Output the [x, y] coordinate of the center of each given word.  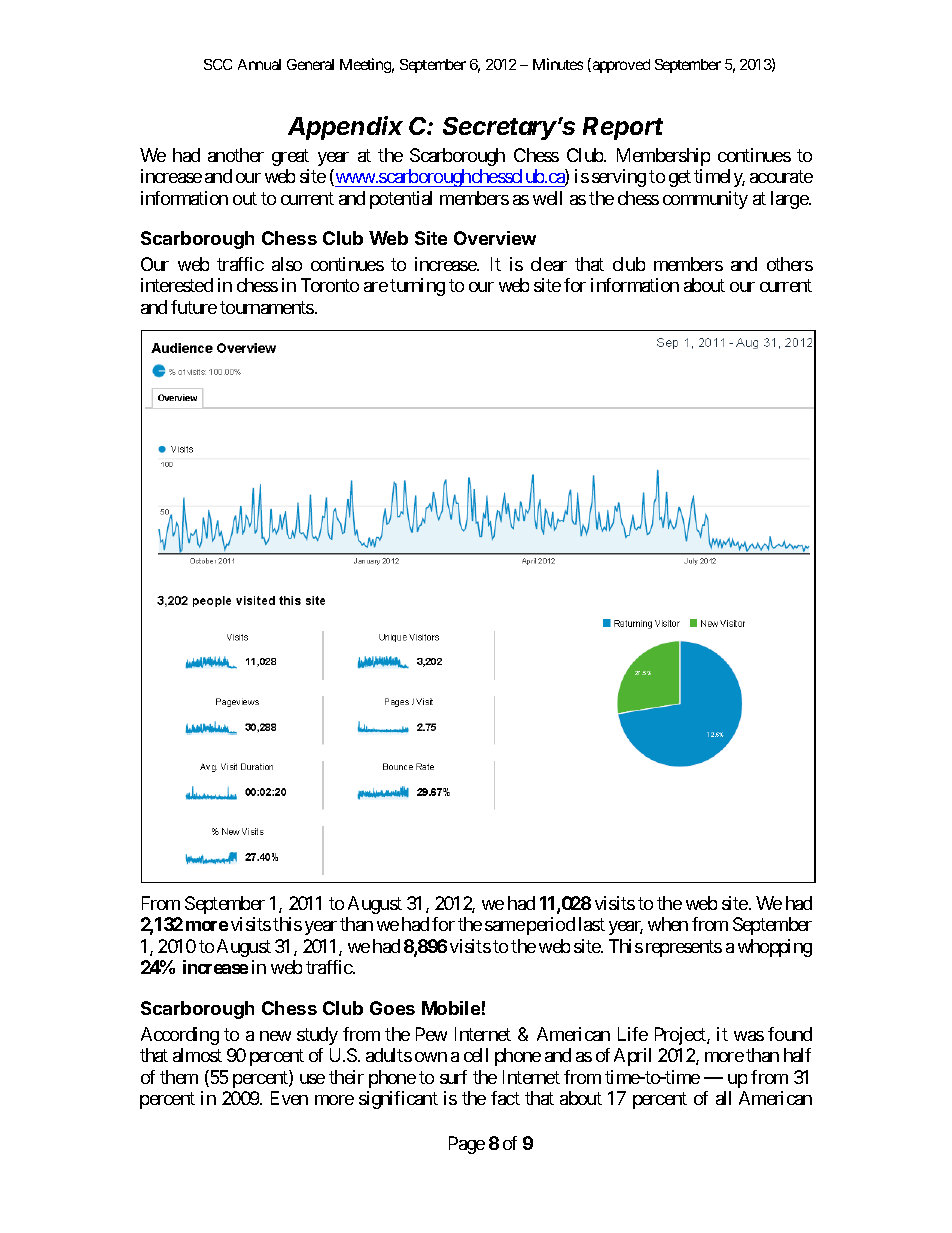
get [680, 178]
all [723, 1098]
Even [289, 1098]
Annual [259, 64]
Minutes [558, 64]
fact [505, 1098]
